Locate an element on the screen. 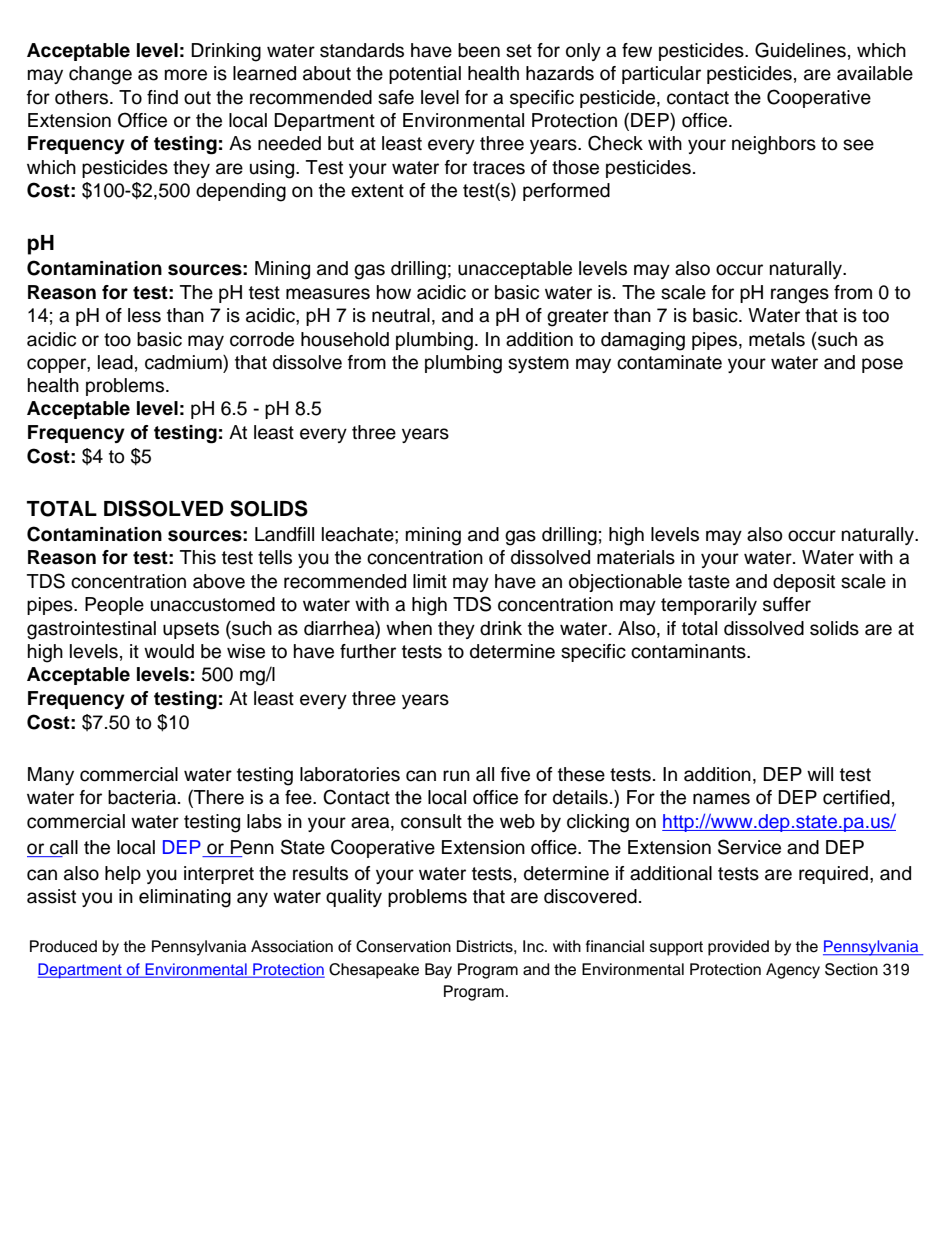  limit is located at coordinates (430, 581).
